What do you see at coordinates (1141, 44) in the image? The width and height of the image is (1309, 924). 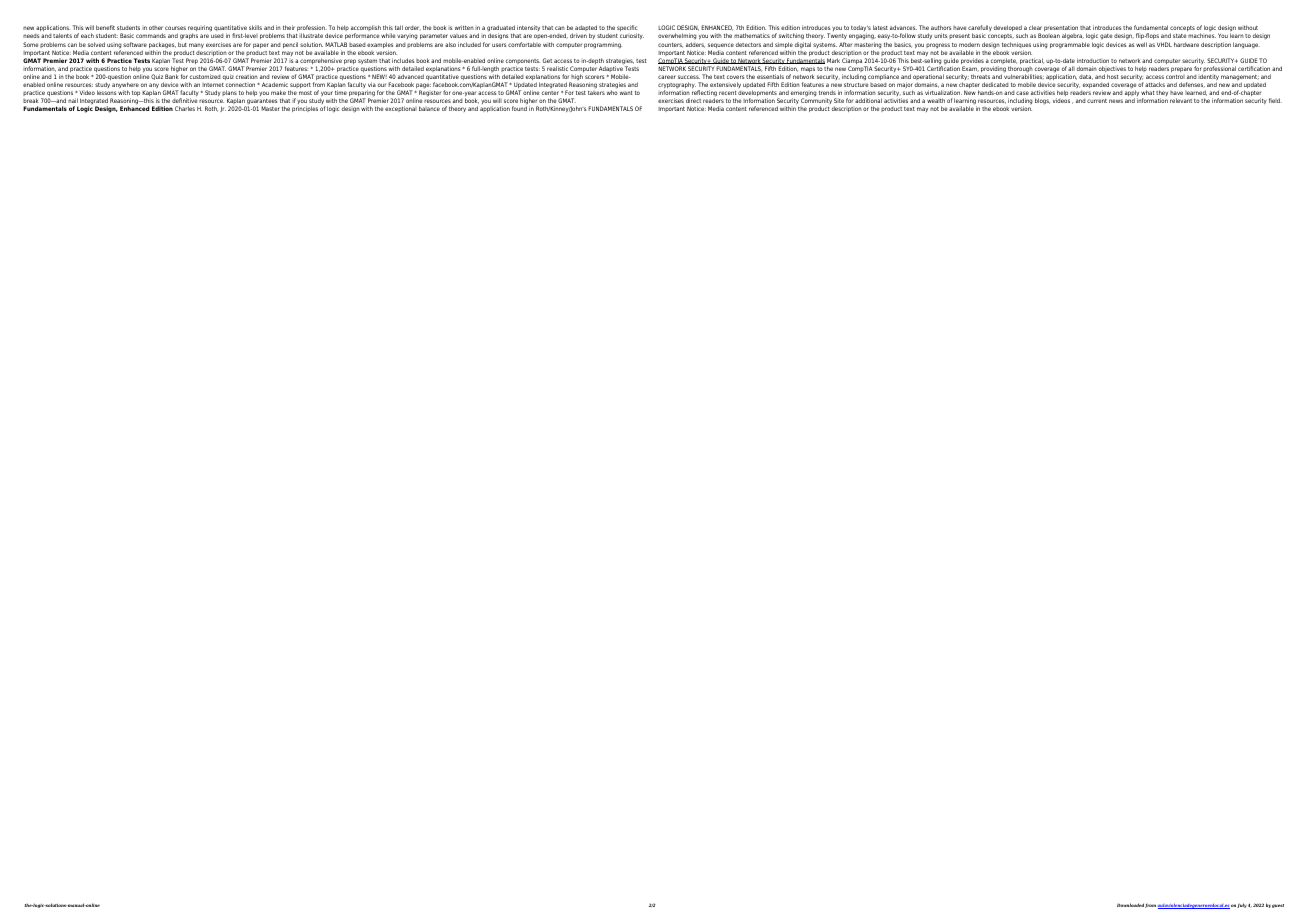 I see `well` at bounding box center [1141, 44].
